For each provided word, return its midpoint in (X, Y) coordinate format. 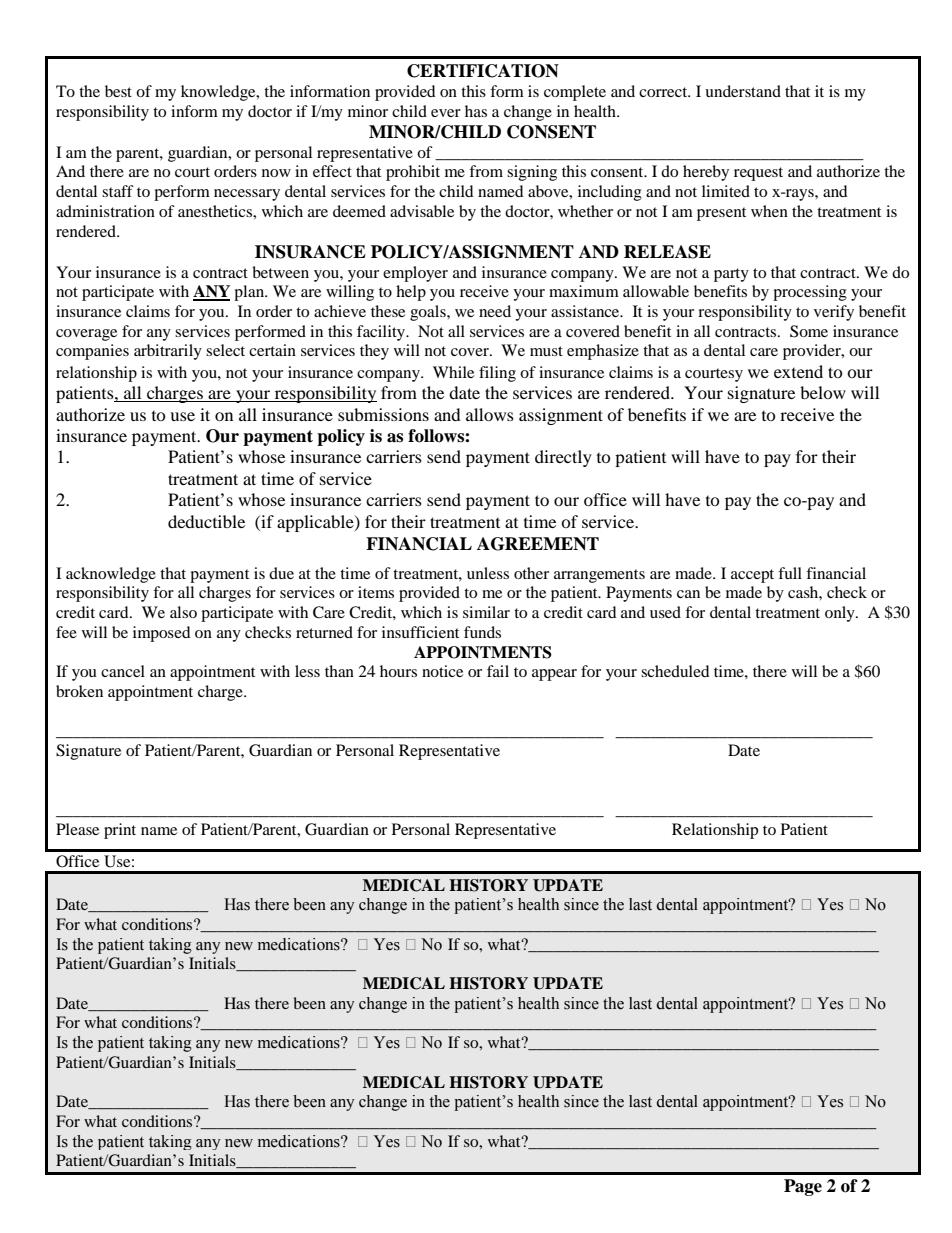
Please (77, 829)
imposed (162, 634)
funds (482, 632)
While (453, 372)
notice (442, 671)
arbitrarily (168, 352)
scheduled (675, 671)
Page (803, 1187)
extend (798, 371)
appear (554, 675)
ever (446, 113)
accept (752, 576)
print (120, 831)
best (118, 91)
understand (743, 91)
